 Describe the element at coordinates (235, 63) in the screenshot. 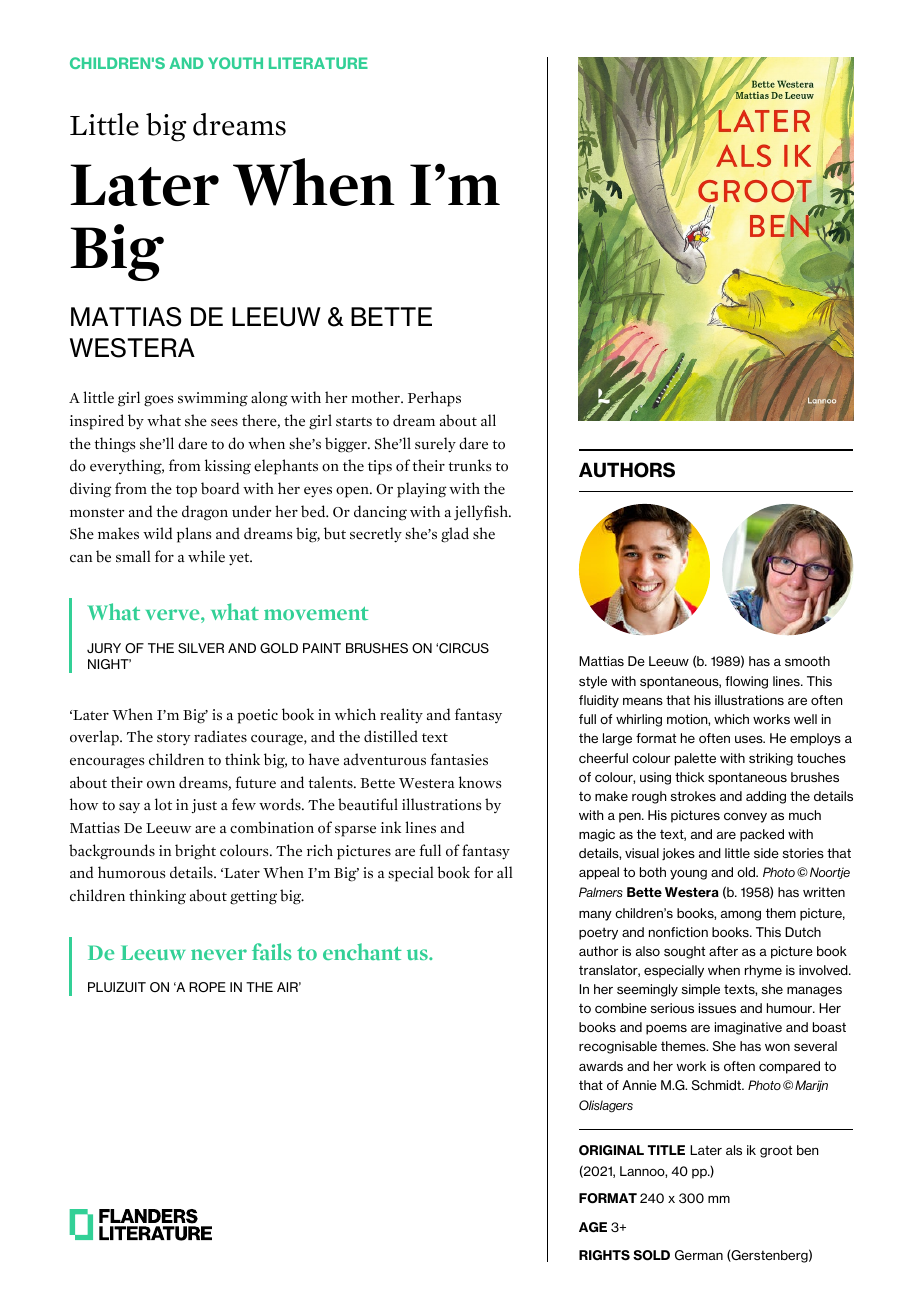

I see `YOUTH` at that location.
